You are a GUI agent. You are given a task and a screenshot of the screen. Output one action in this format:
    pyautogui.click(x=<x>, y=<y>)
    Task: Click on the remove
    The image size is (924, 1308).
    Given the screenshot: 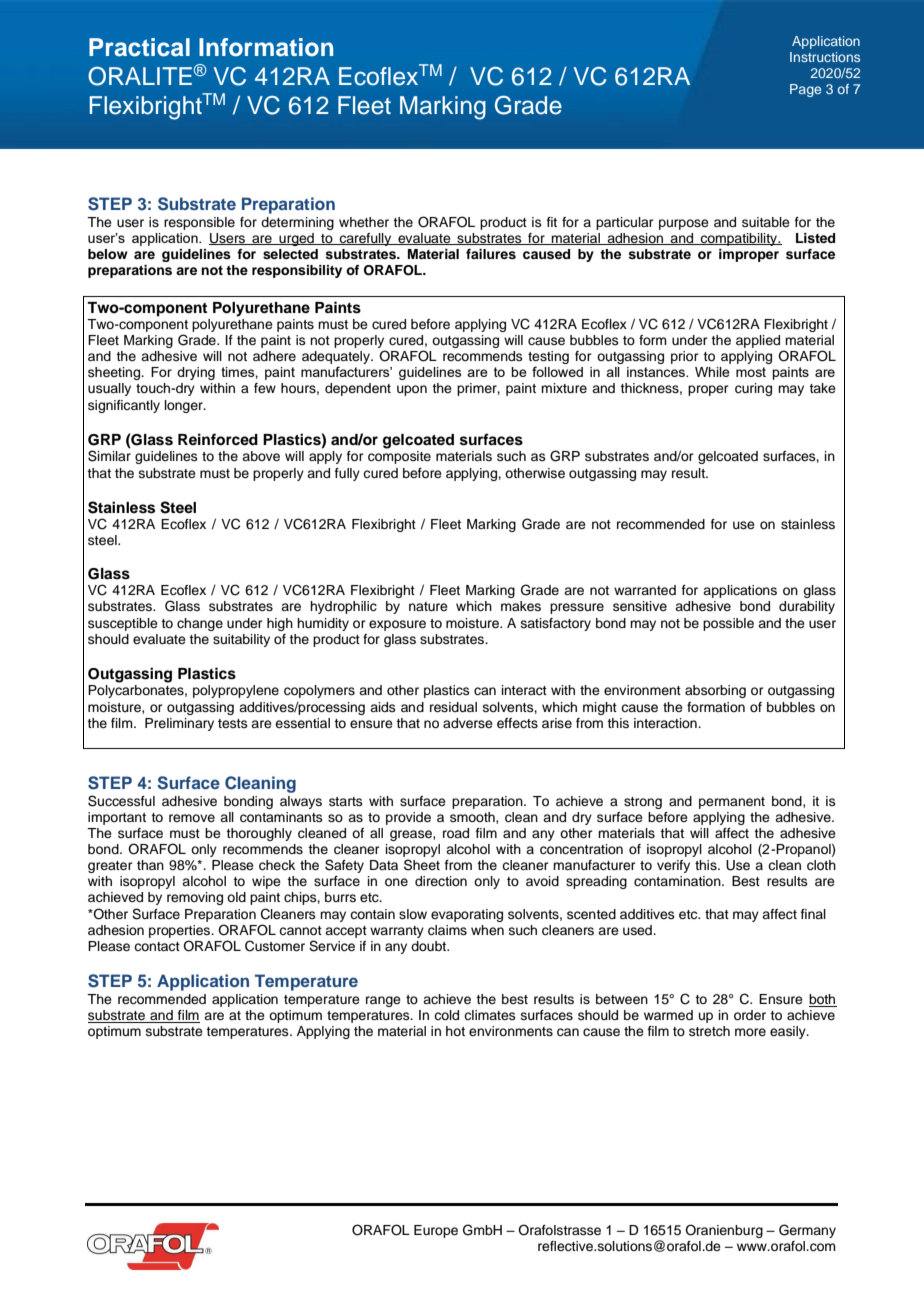 What is the action you would take?
    pyautogui.click(x=192, y=818)
